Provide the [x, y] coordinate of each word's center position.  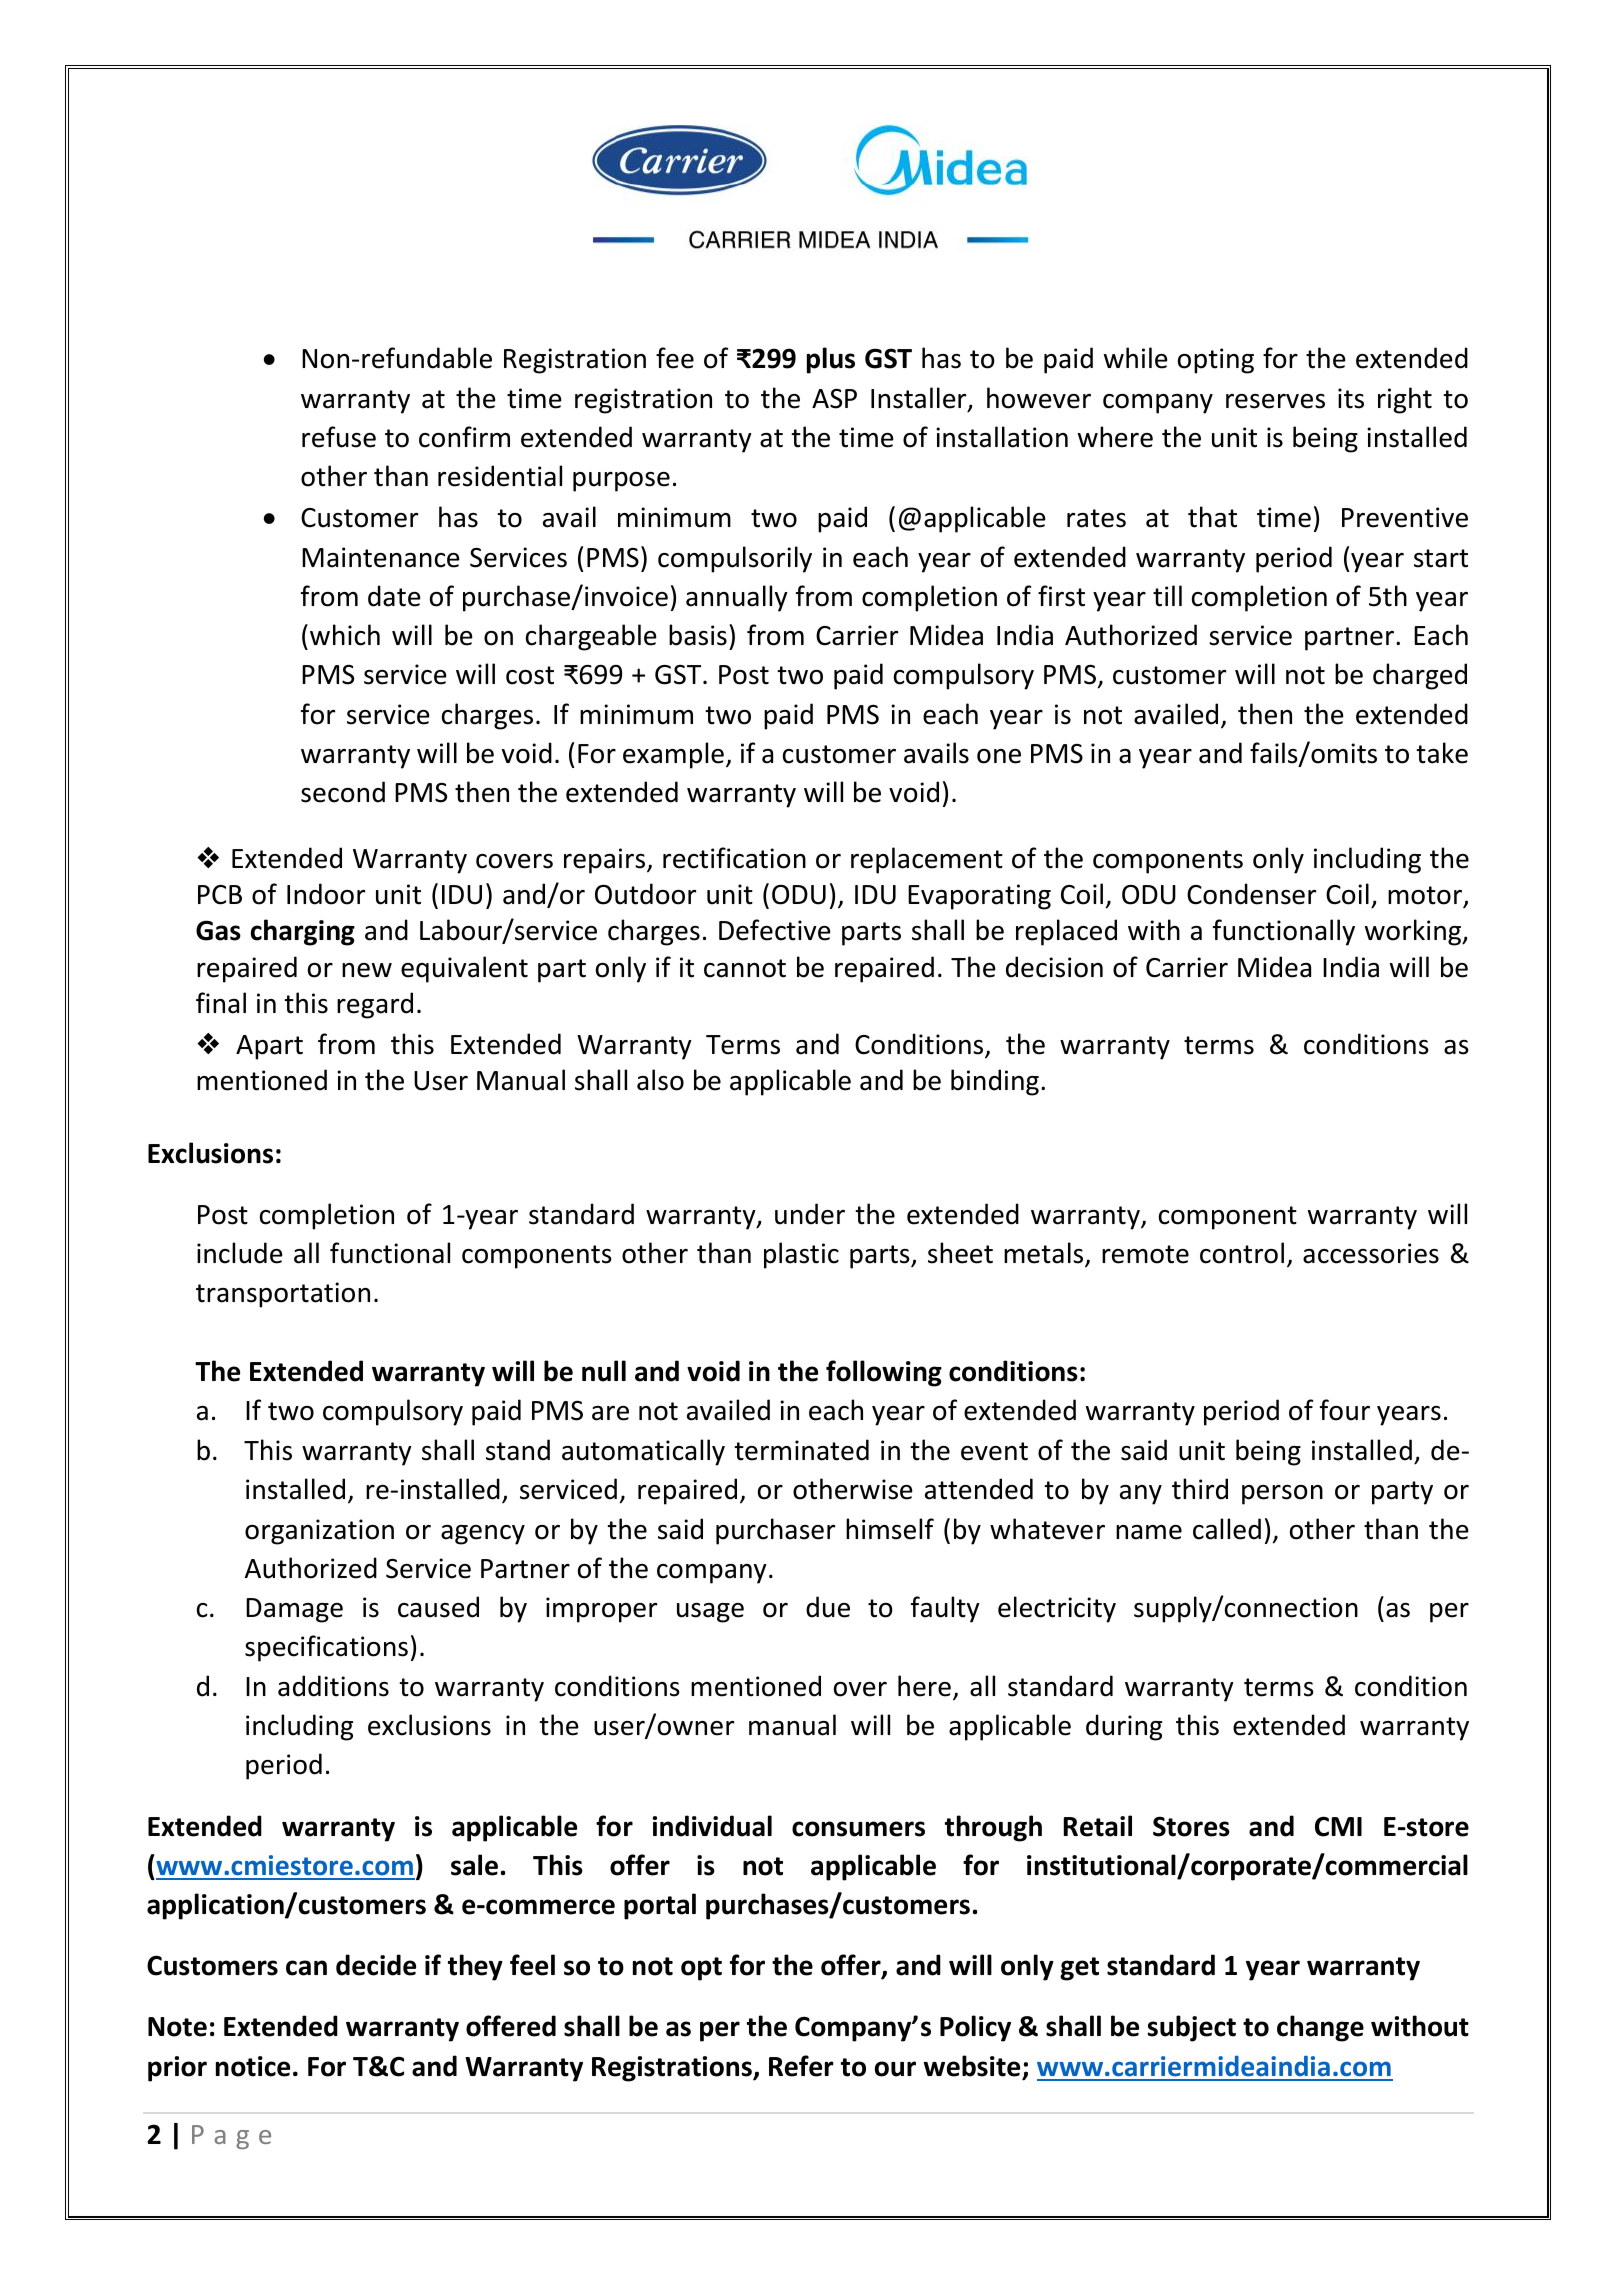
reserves [1275, 401]
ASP [834, 399]
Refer [801, 2066]
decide [376, 1965]
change [1320, 2028]
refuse [339, 437]
